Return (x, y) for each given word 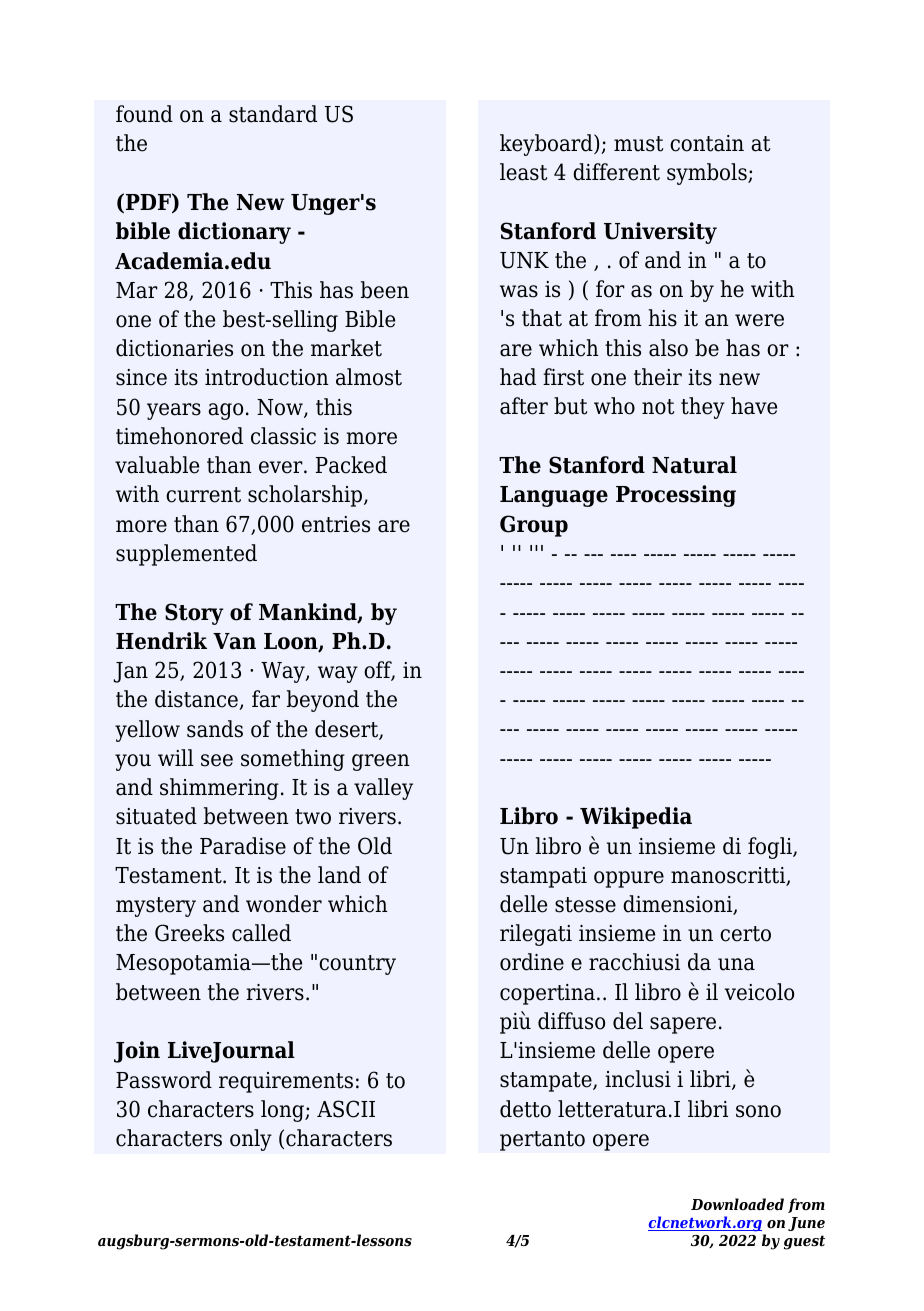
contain (707, 143)
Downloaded (737, 1204)
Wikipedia (636, 818)
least (523, 172)
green (381, 762)
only (251, 1140)
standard (273, 114)
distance (197, 700)
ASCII (346, 1109)
